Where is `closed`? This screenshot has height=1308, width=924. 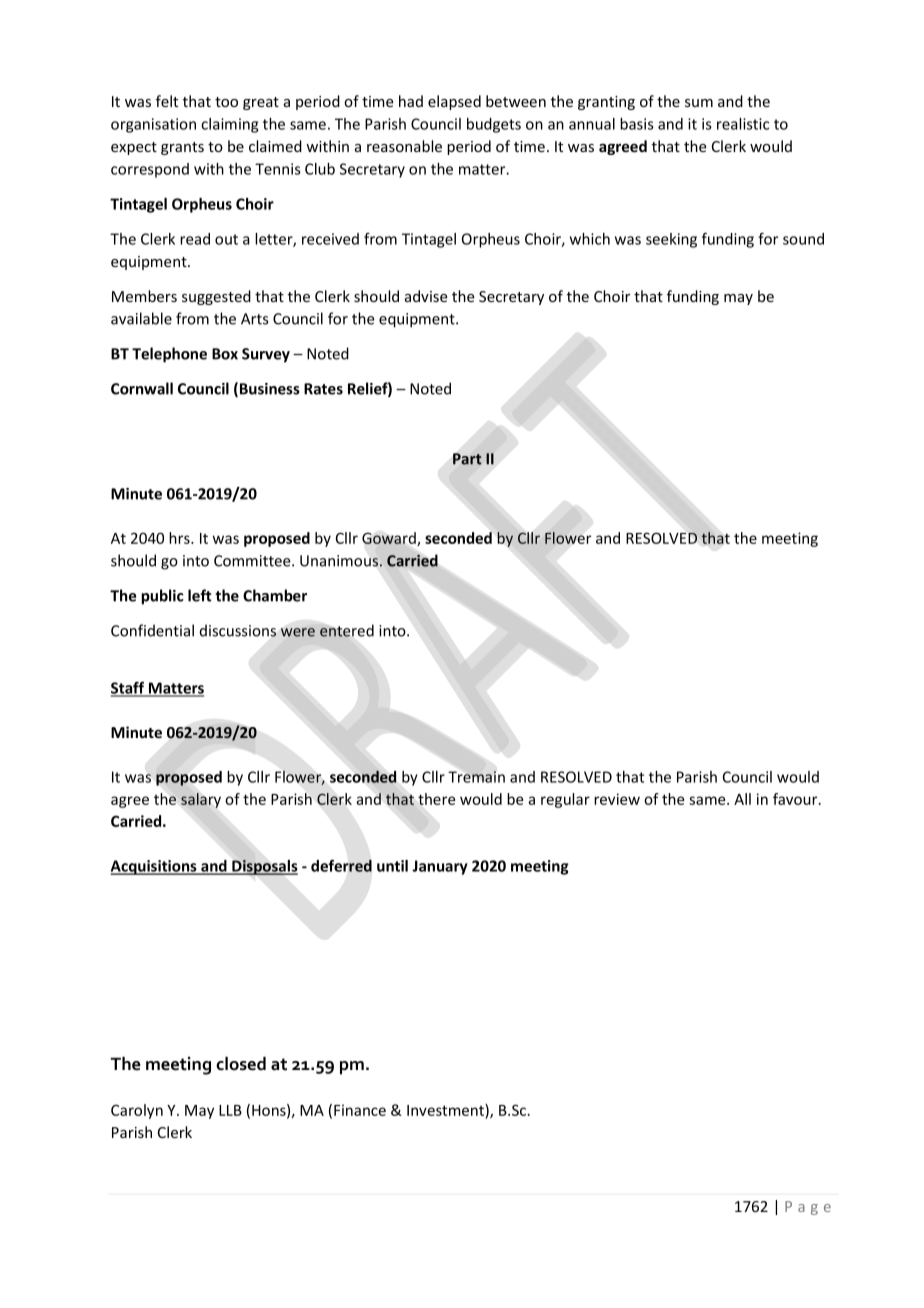 closed is located at coordinates (241, 1064).
